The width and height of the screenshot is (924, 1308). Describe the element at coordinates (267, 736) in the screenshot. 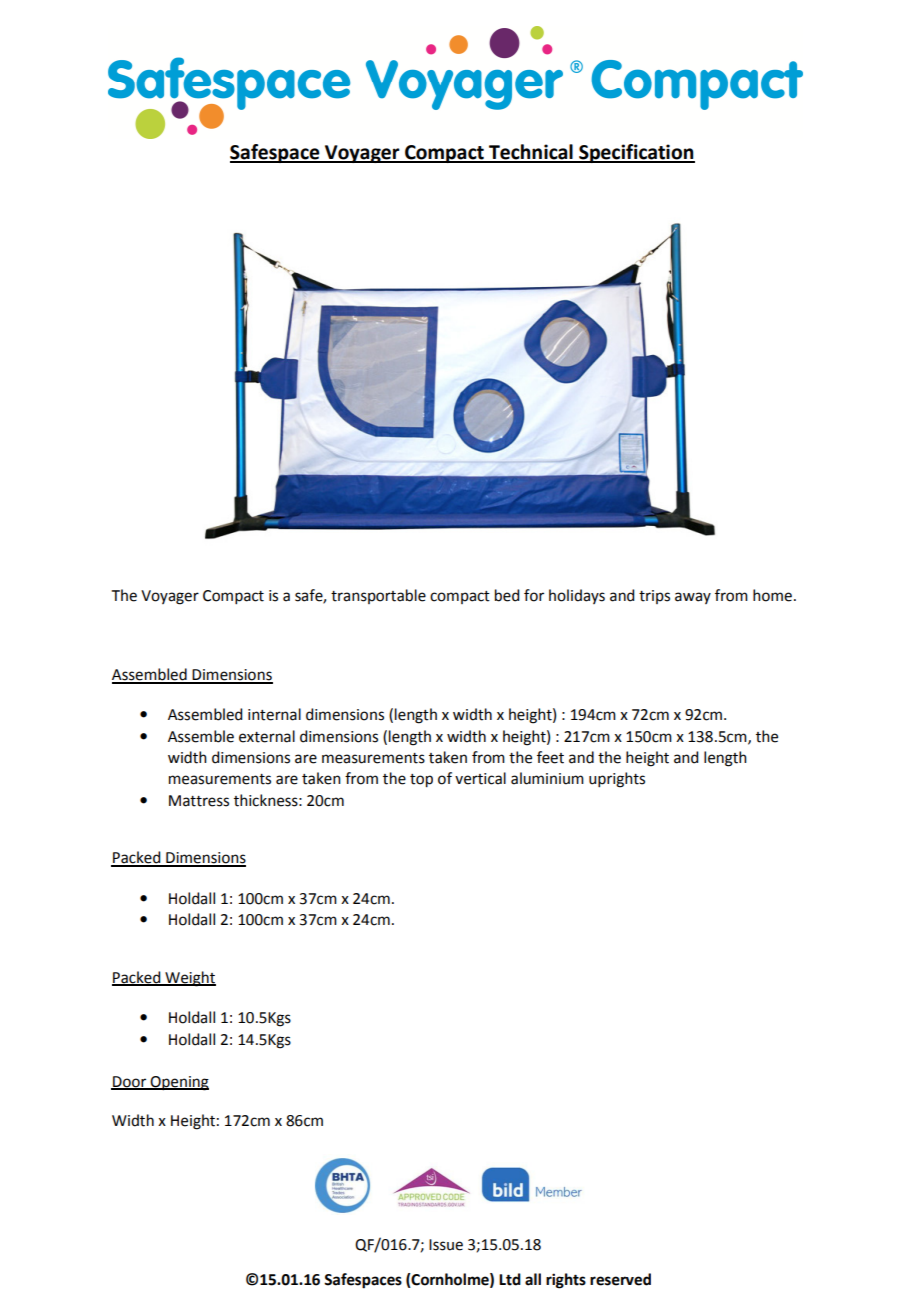

I see `external` at that location.
